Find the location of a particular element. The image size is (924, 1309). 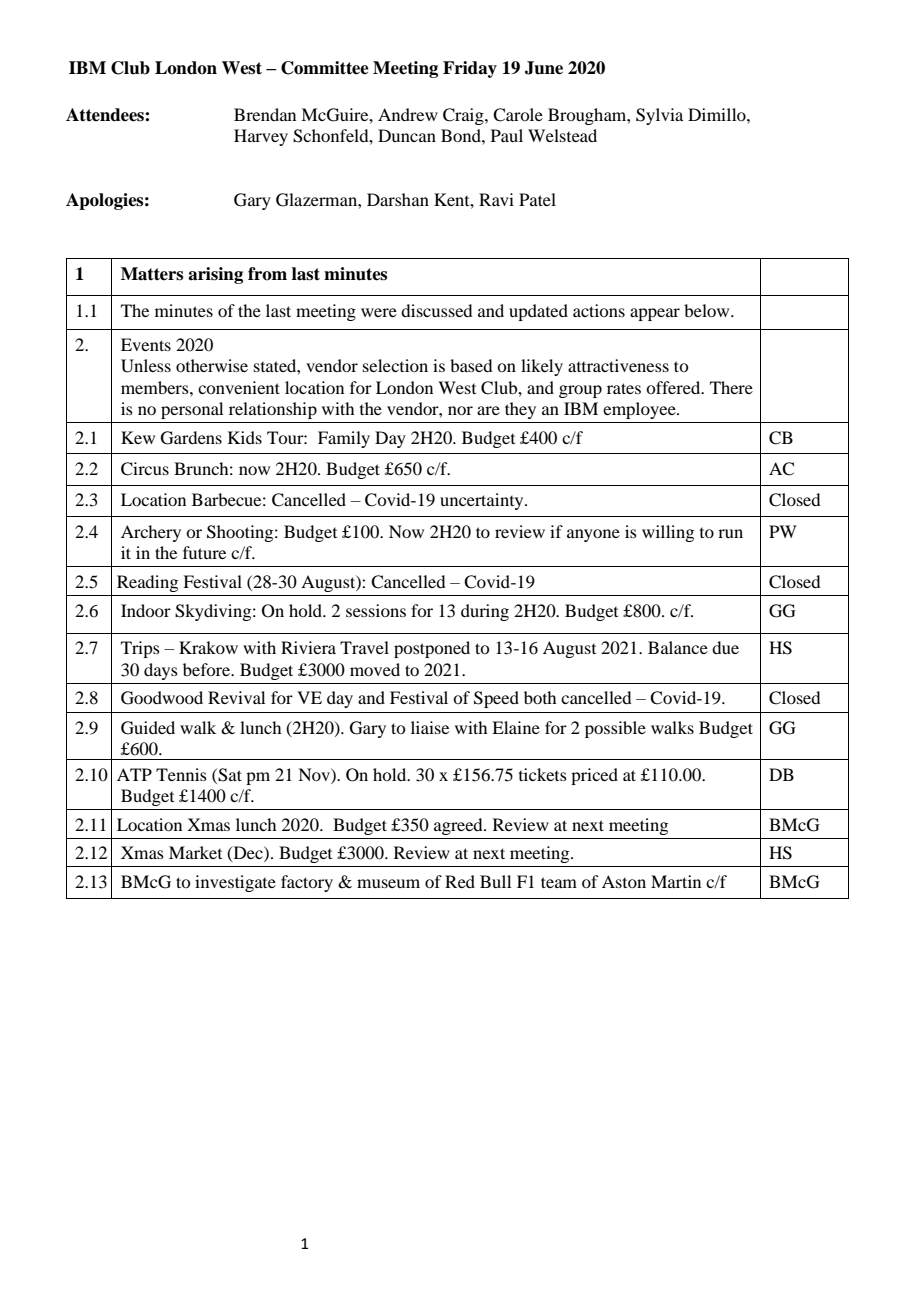

Andrew is located at coordinates (408, 114).
